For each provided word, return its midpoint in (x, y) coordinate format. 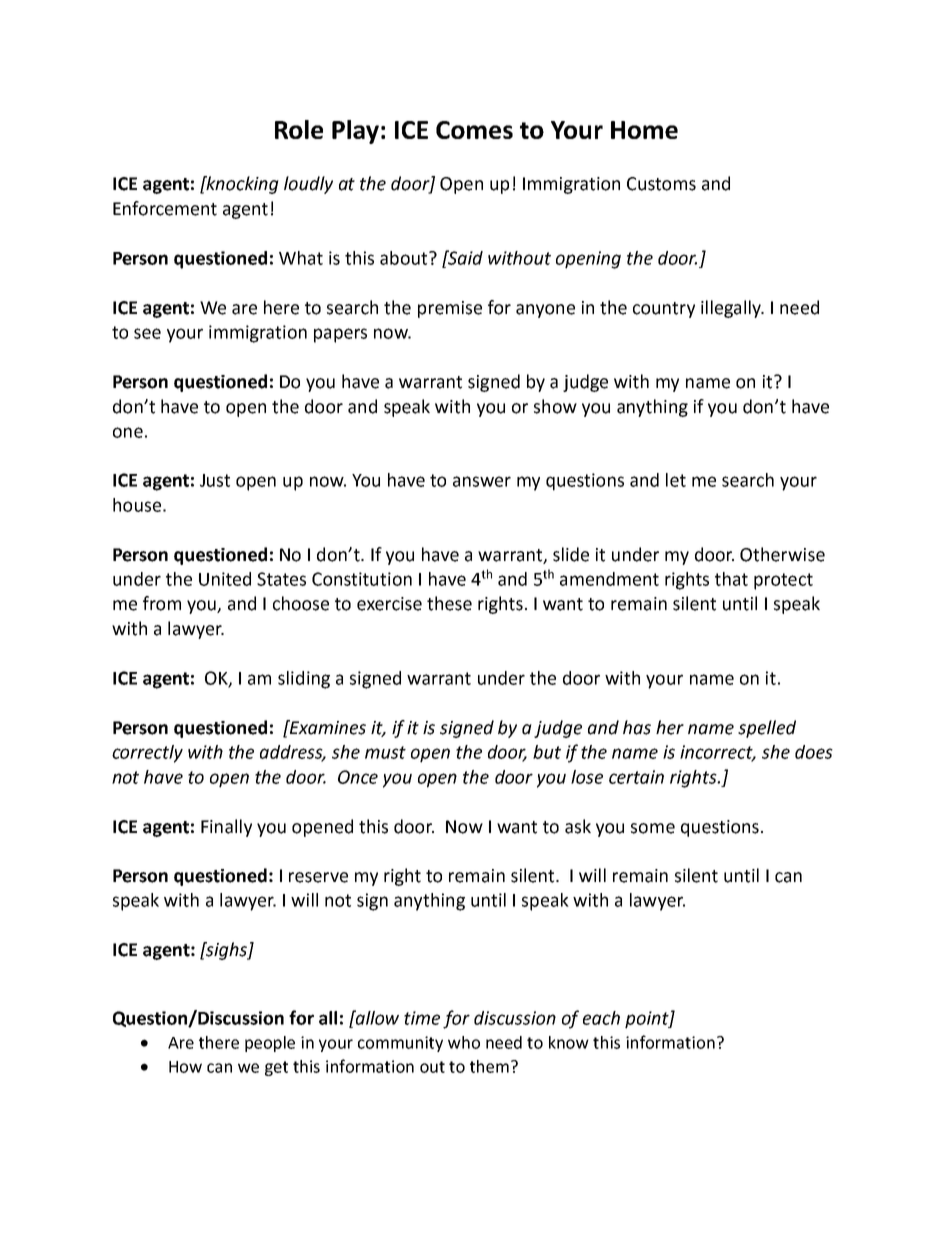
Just (215, 480)
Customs (661, 184)
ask (578, 826)
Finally (226, 828)
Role (299, 129)
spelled (767, 729)
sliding (304, 680)
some (653, 828)
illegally (732, 309)
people (270, 1044)
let (676, 480)
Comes (474, 130)
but (547, 752)
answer (482, 481)
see (147, 333)
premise (450, 309)
